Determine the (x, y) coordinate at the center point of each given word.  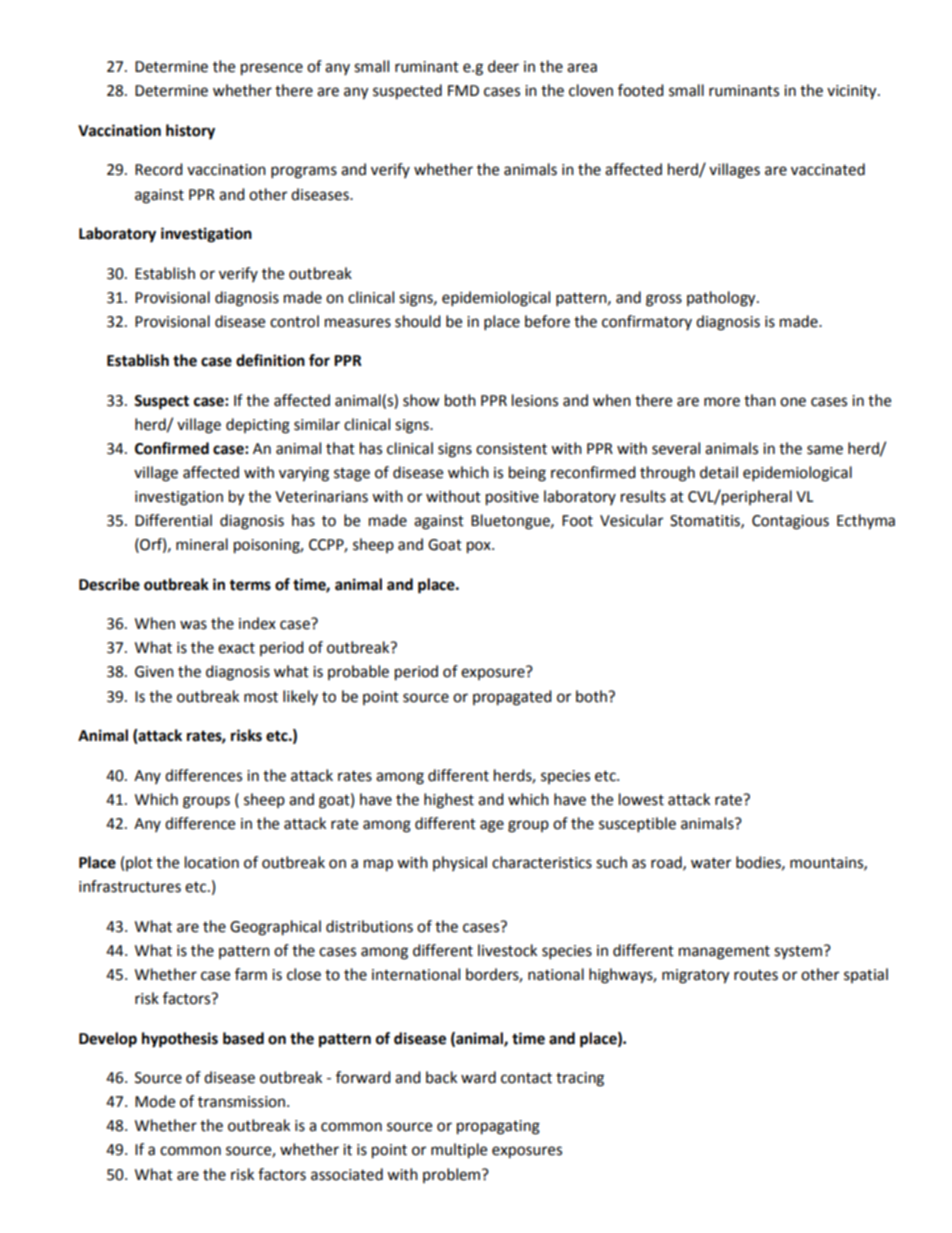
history (190, 132)
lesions (535, 400)
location (212, 862)
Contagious (790, 522)
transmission (243, 1102)
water (711, 863)
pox (480, 547)
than (760, 400)
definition (270, 360)
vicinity (853, 92)
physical (460, 863)
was (193, 625)
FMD (463, 90)
